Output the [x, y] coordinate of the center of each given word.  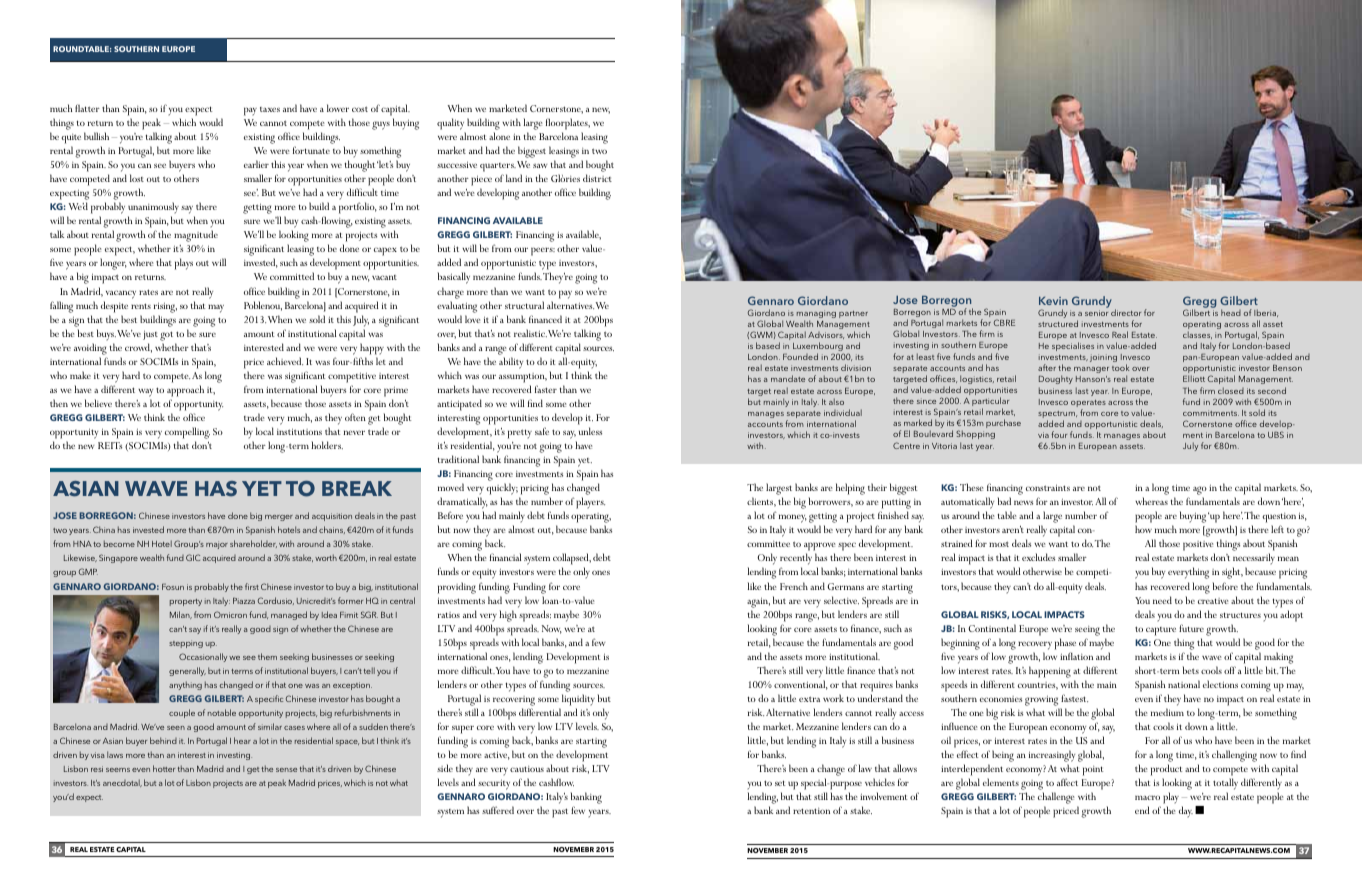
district [597, 178]
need [1162, 600]
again [758, 602]
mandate [788, 378]
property [186, 602]
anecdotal [122, 783]
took [1120, 367]
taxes [270, 109]
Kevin [1053, 301]
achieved [285, 361]
